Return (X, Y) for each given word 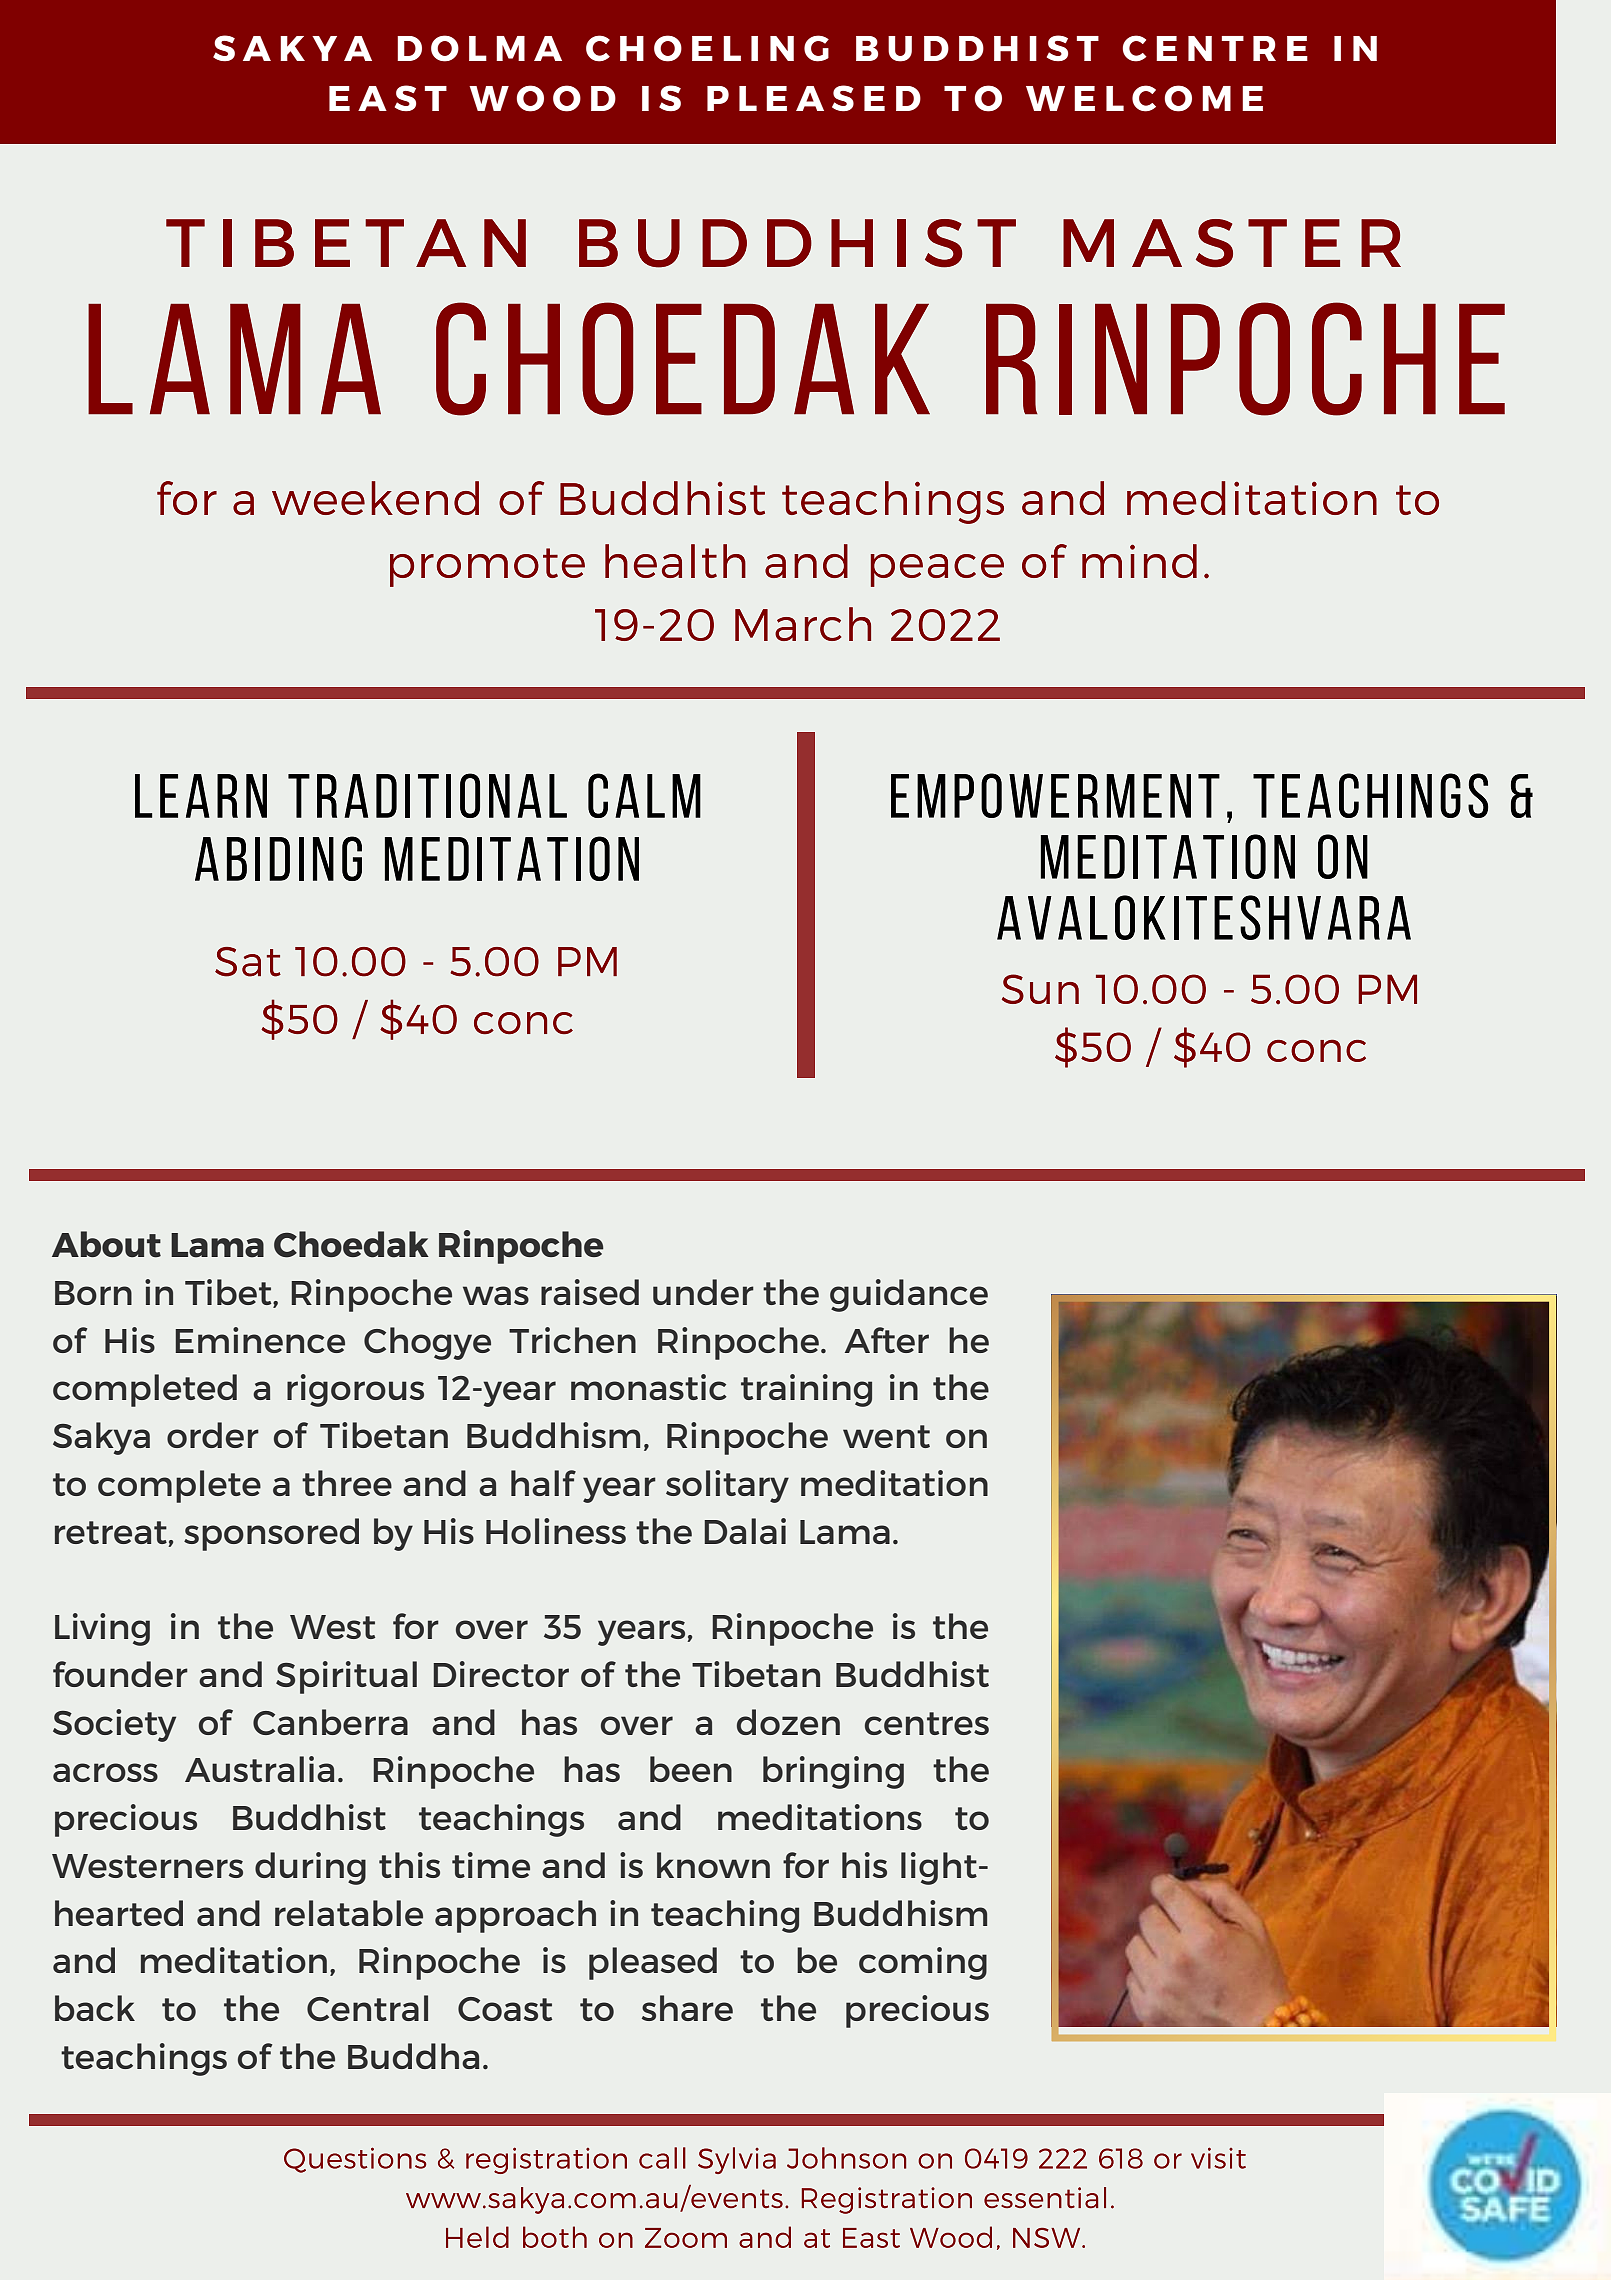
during (310, 1868)
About (106, 1244)
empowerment (1055, 795)
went (886, 1436)
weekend (375, 498)
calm (644, 795)
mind (1139, 561)
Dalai (745, 1531)
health (675, 561)
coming (923, 1963)
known (713, 1865)
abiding (278, 858)
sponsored (271, 1534)
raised (590, 1292)
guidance (909, 1295)
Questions (355, 2160)
